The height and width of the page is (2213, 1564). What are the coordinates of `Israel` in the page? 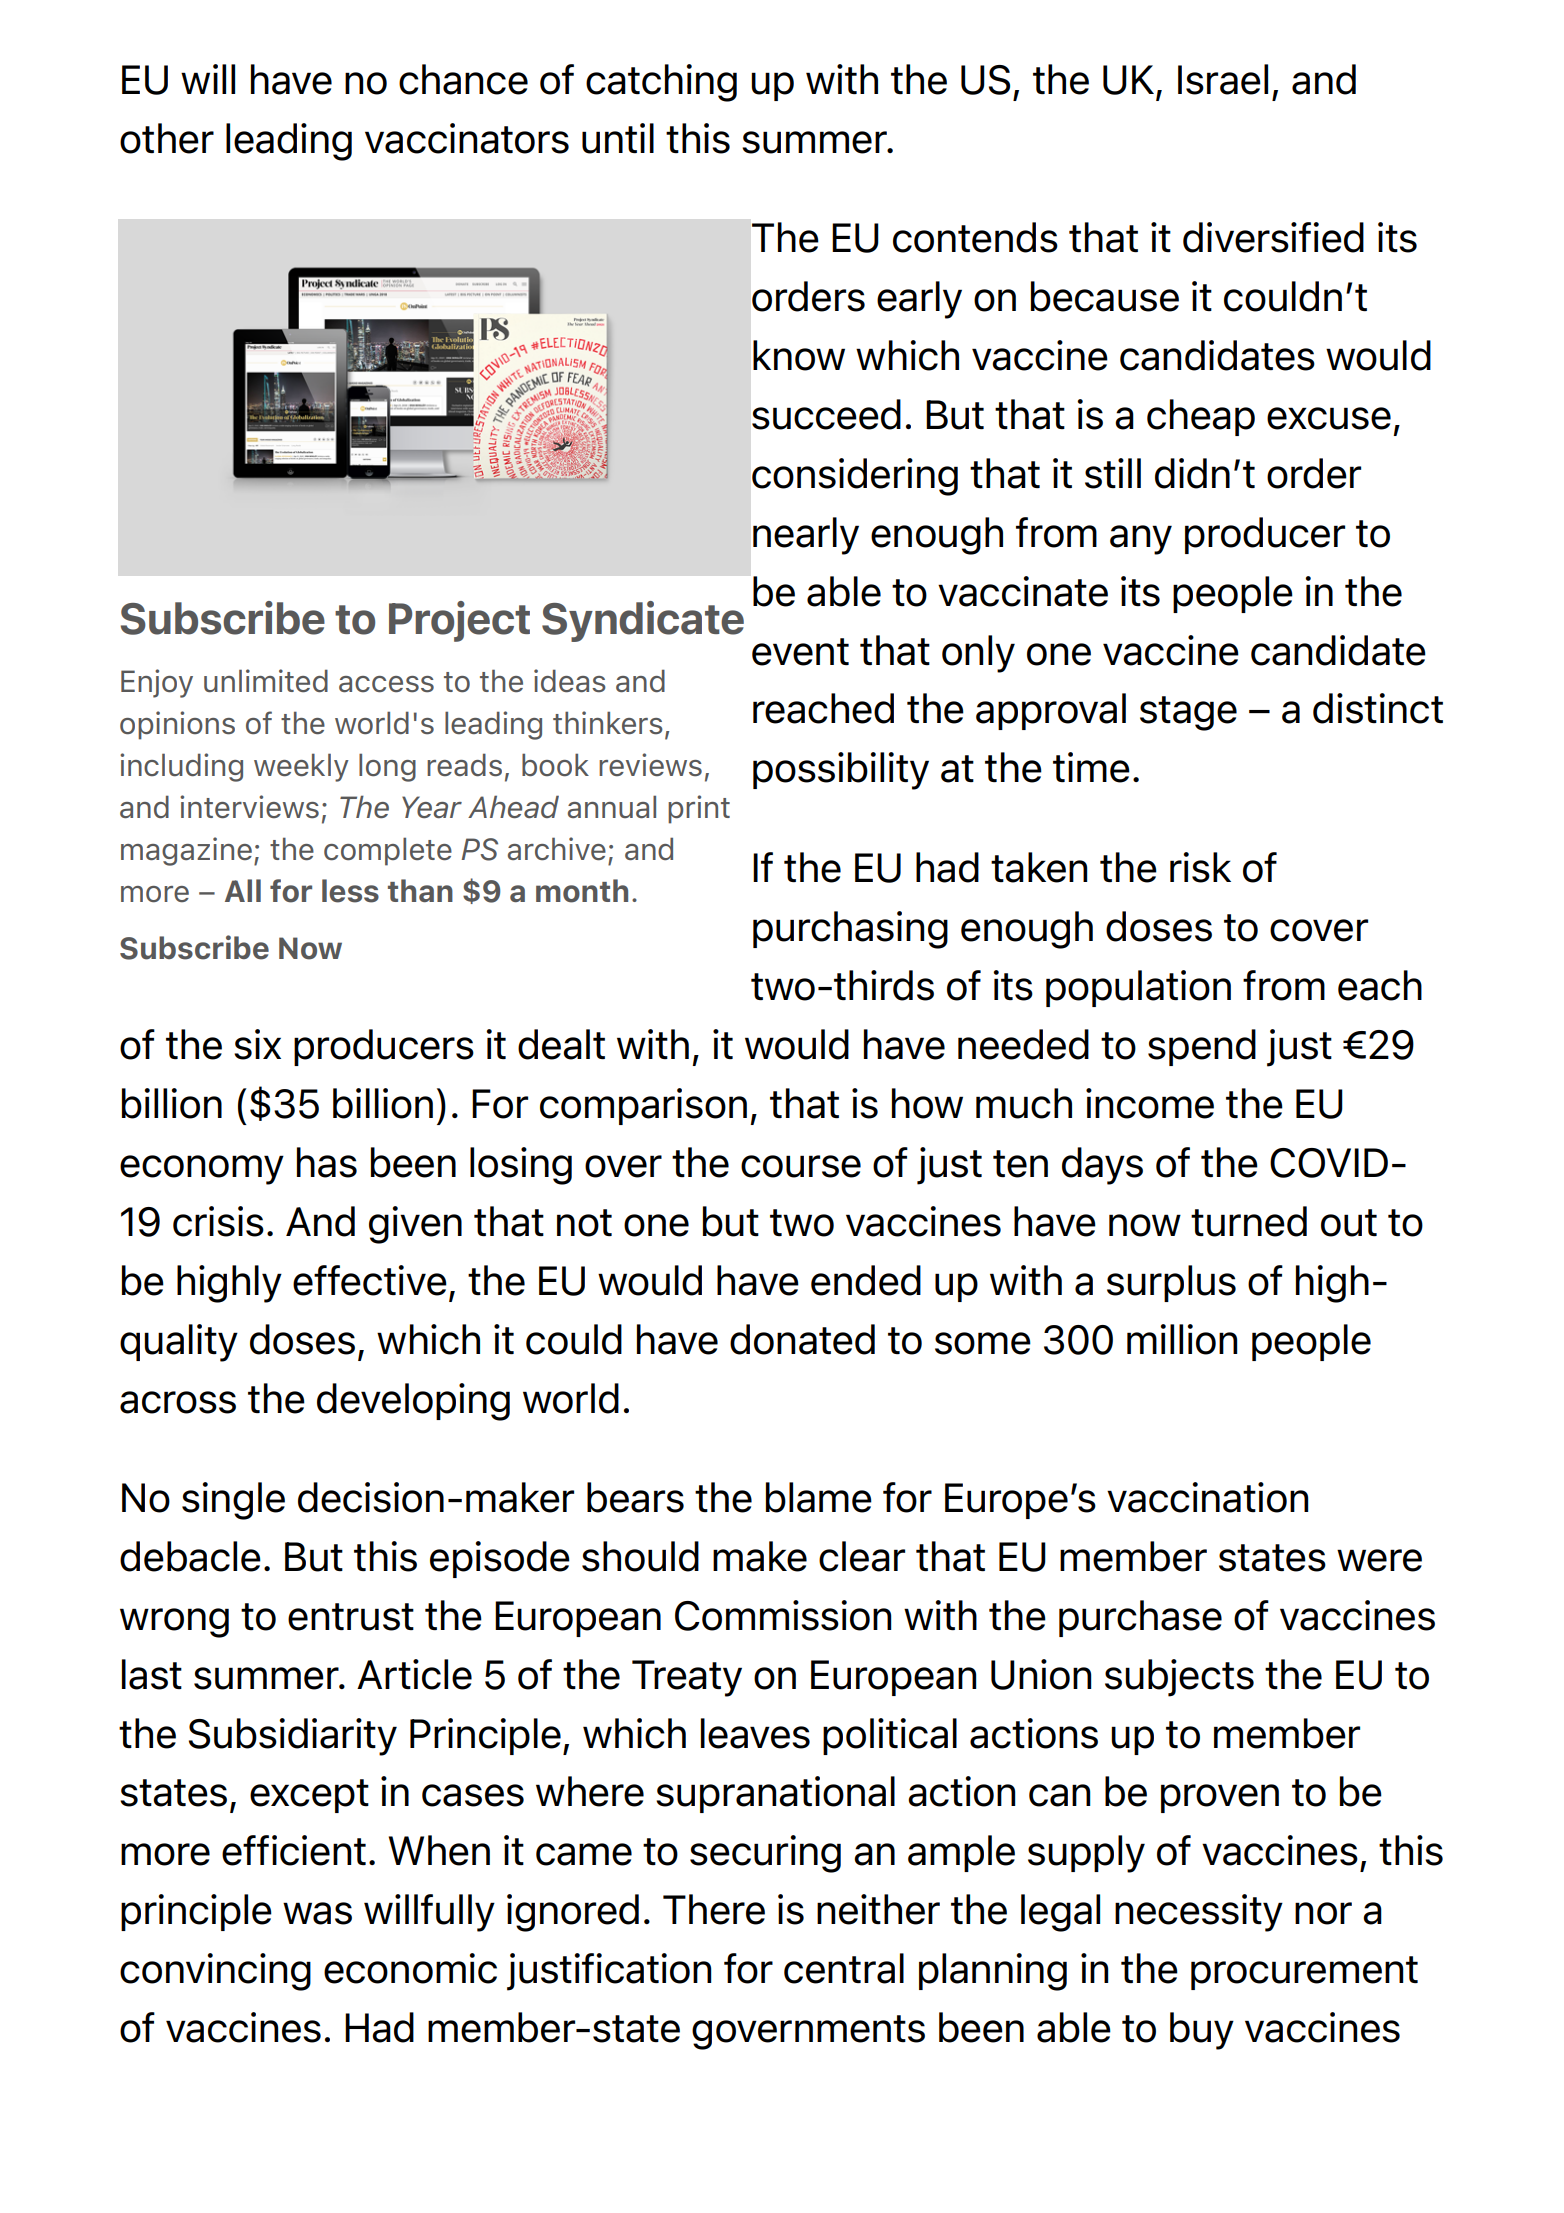 It's located at (1223, 79).
